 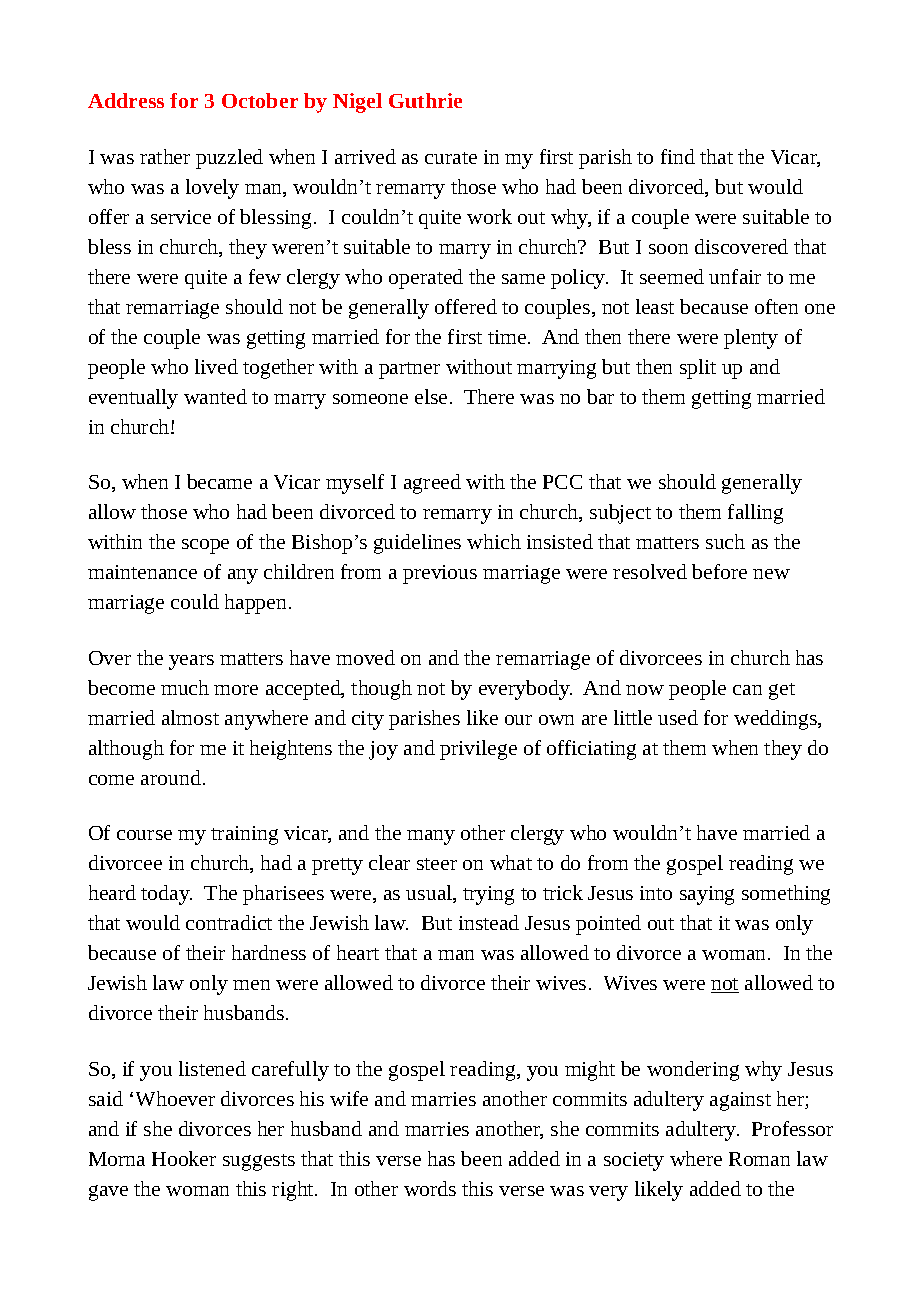 I want to click on find, so click(x=678, y=156).
